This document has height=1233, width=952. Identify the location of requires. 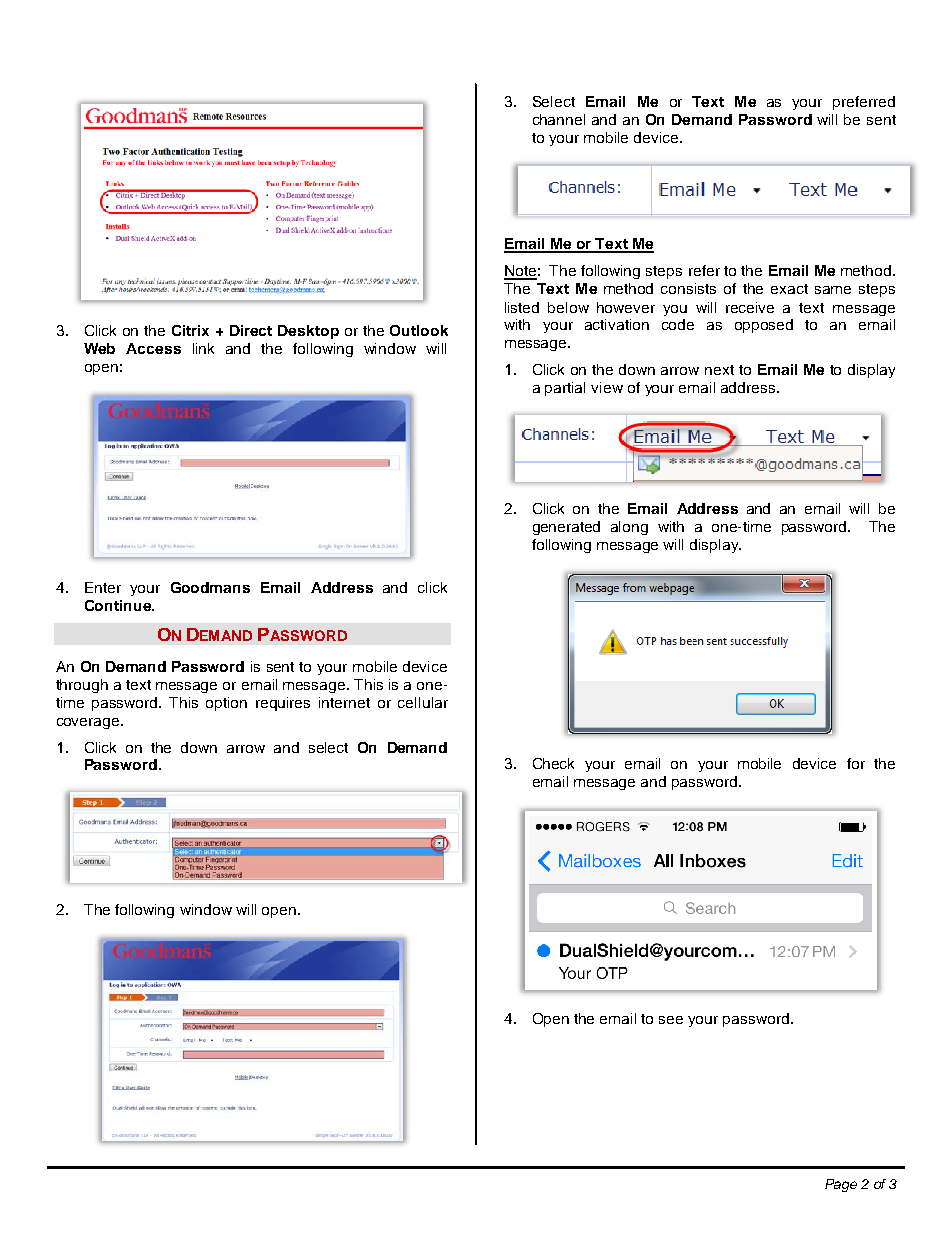
(283, 704).
